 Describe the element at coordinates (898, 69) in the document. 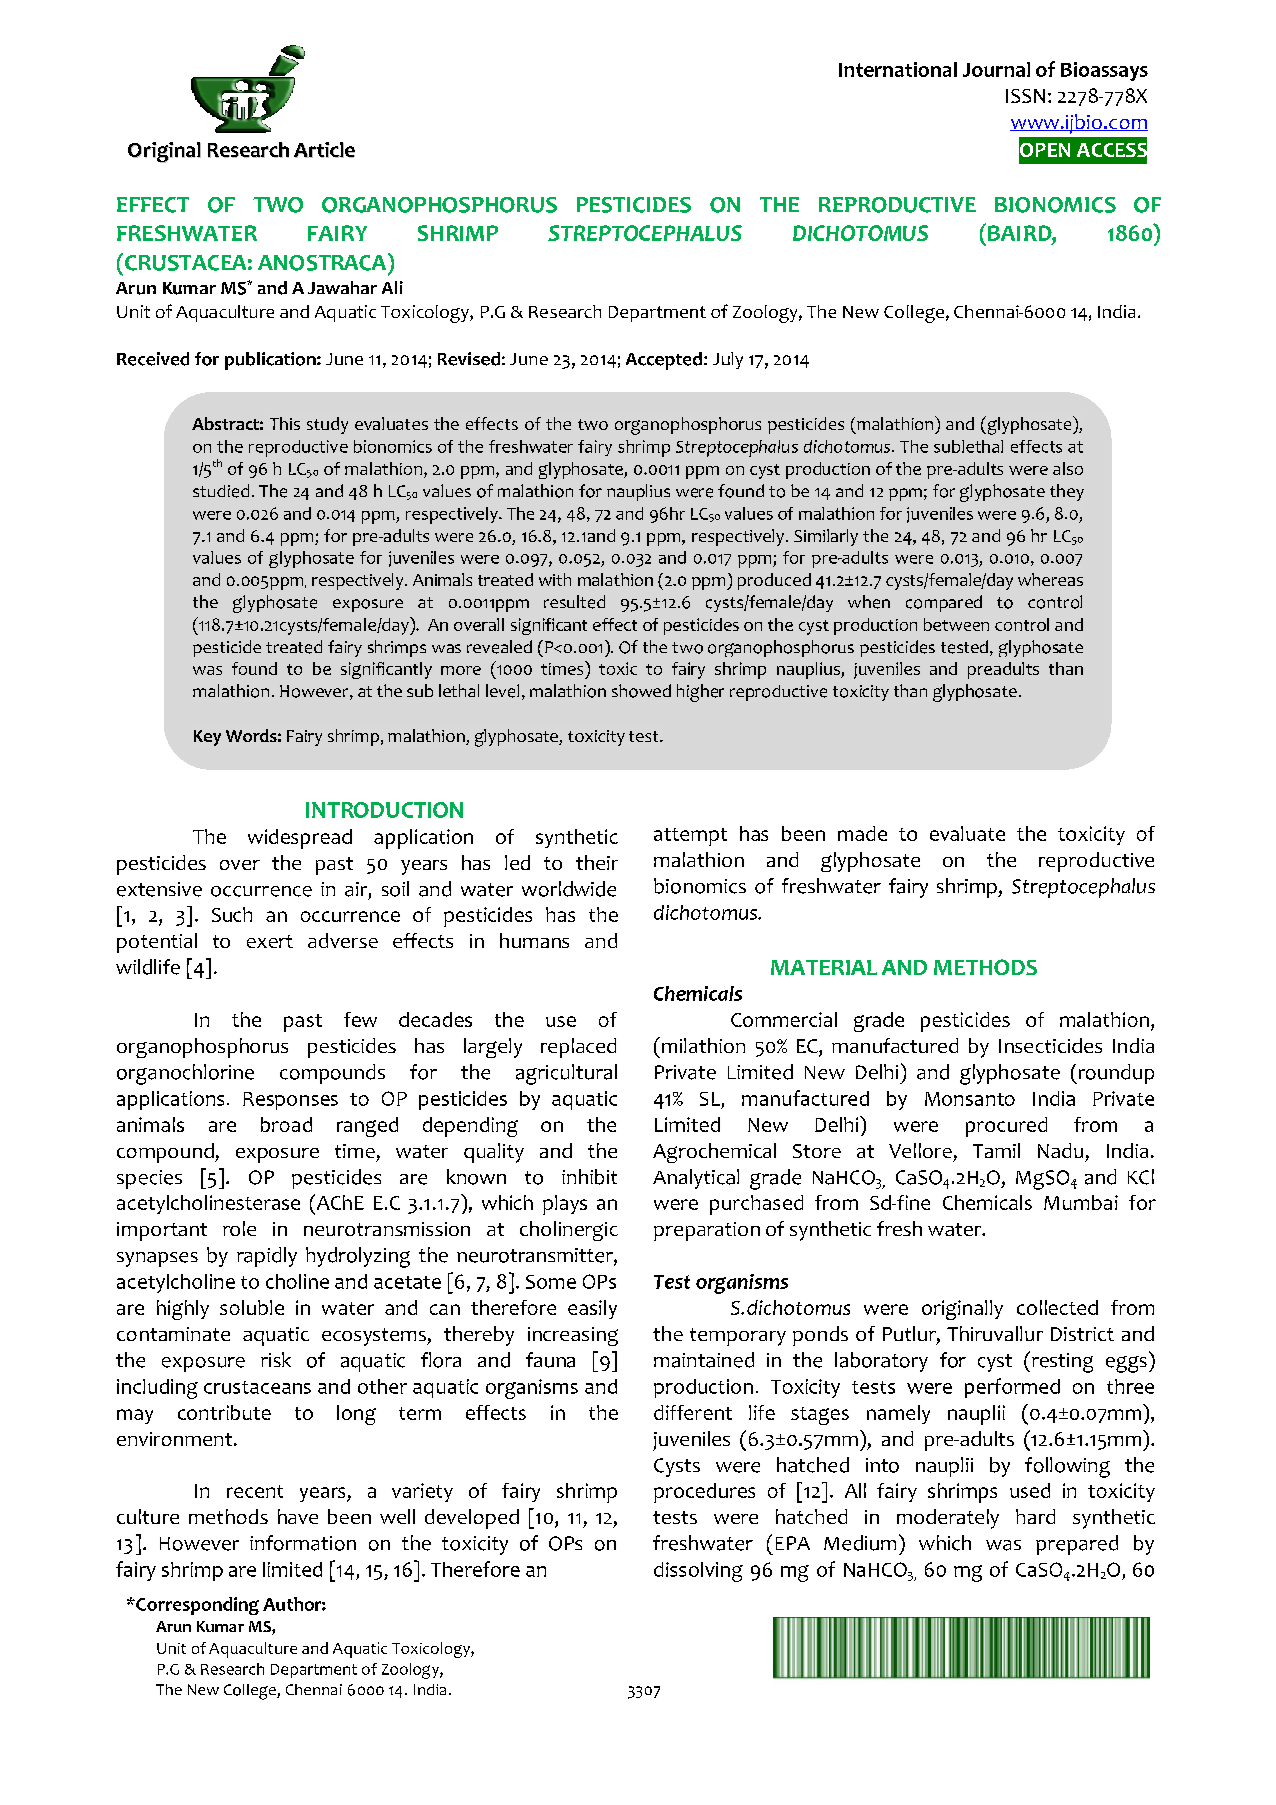

I see `International` at that location.
